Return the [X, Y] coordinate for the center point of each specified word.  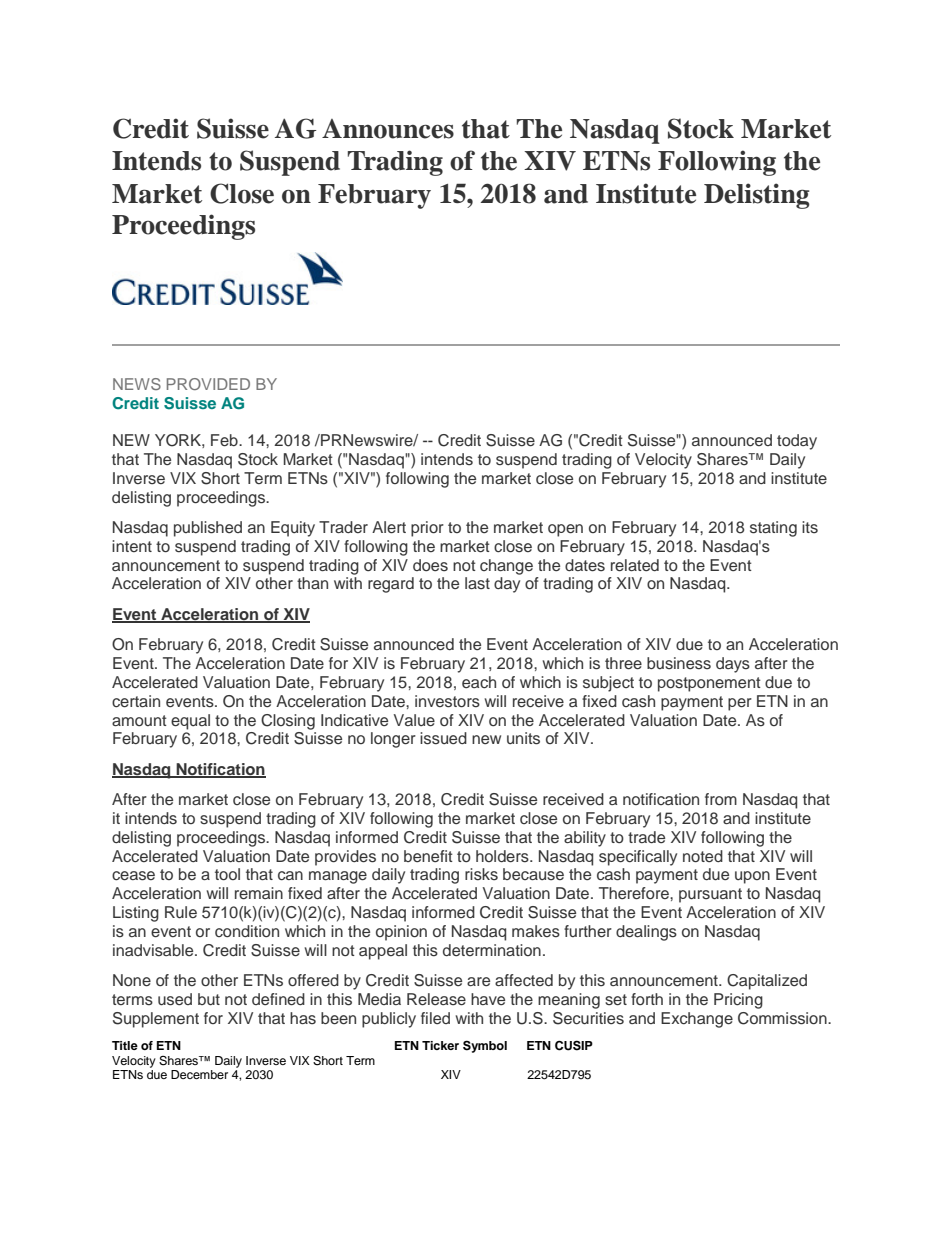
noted [703, 856]
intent [132, 546]
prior [427, 529]
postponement [709, 684]
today [797, 442]
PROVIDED [208, 384]
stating [773, 529]
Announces [388, 129]
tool [227, 874]
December [199, 1074]
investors [447, 701]
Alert [389, 527]
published [208, 529]
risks [481, 874]
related [635, 565]
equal [190, 722]
